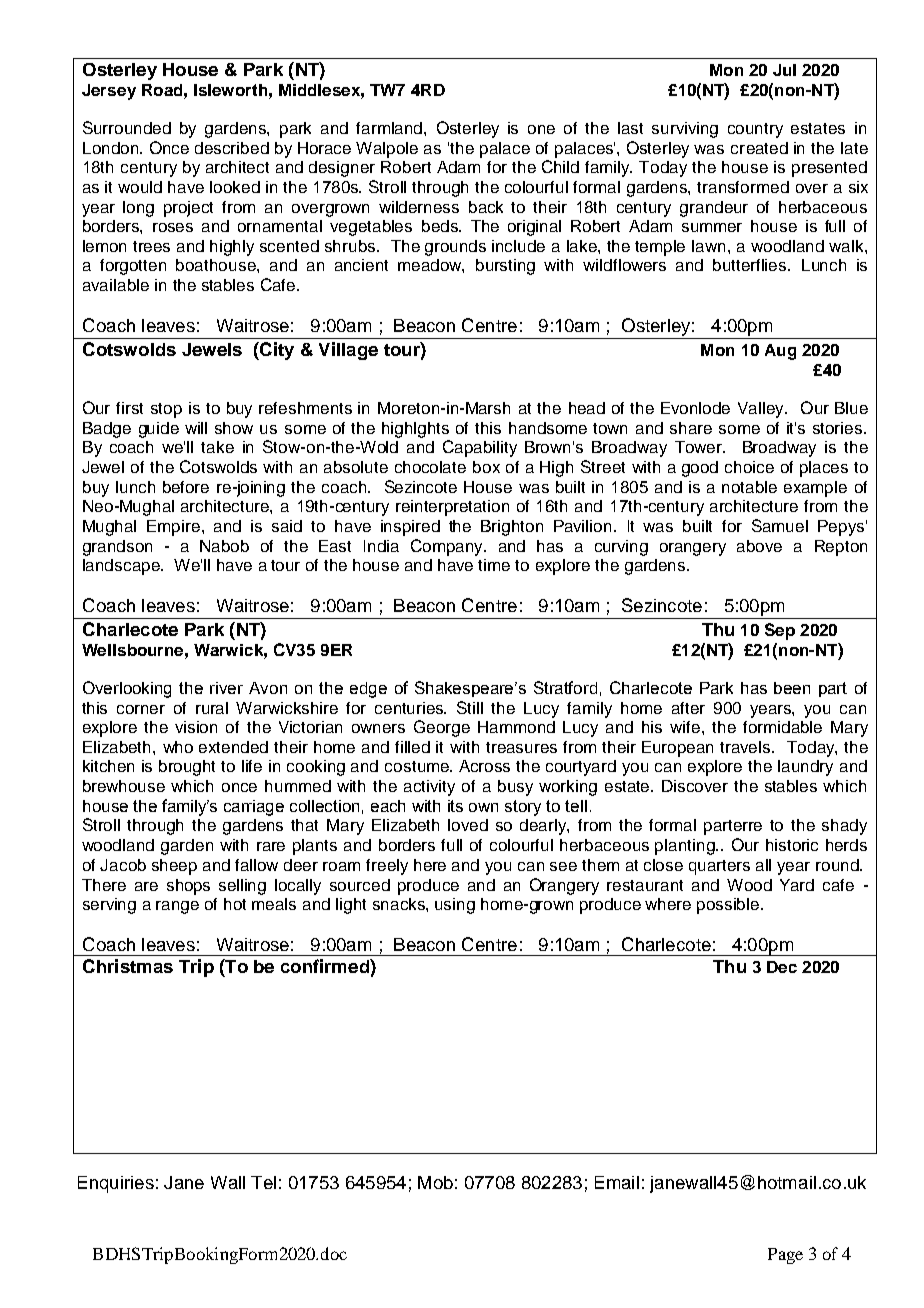 Image resolution: width=924 pixels, height=1308 pixels. What do you see at coordinates (792, 688) in the image?
I see `been` at bounding box center [792, 688].
